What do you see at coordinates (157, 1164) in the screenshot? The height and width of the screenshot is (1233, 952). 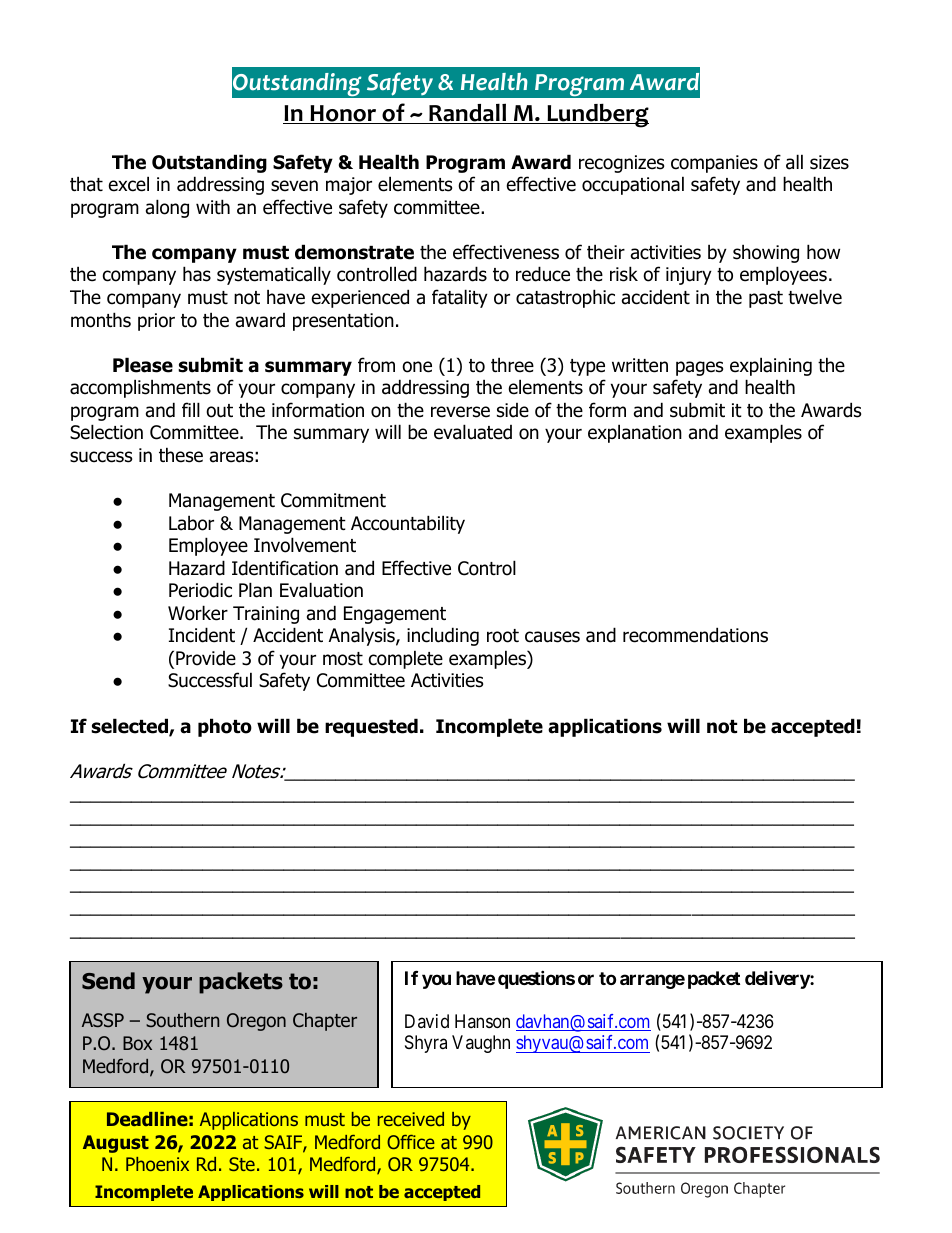 I see `Phoenix` at bounding box center [157, 1164].
